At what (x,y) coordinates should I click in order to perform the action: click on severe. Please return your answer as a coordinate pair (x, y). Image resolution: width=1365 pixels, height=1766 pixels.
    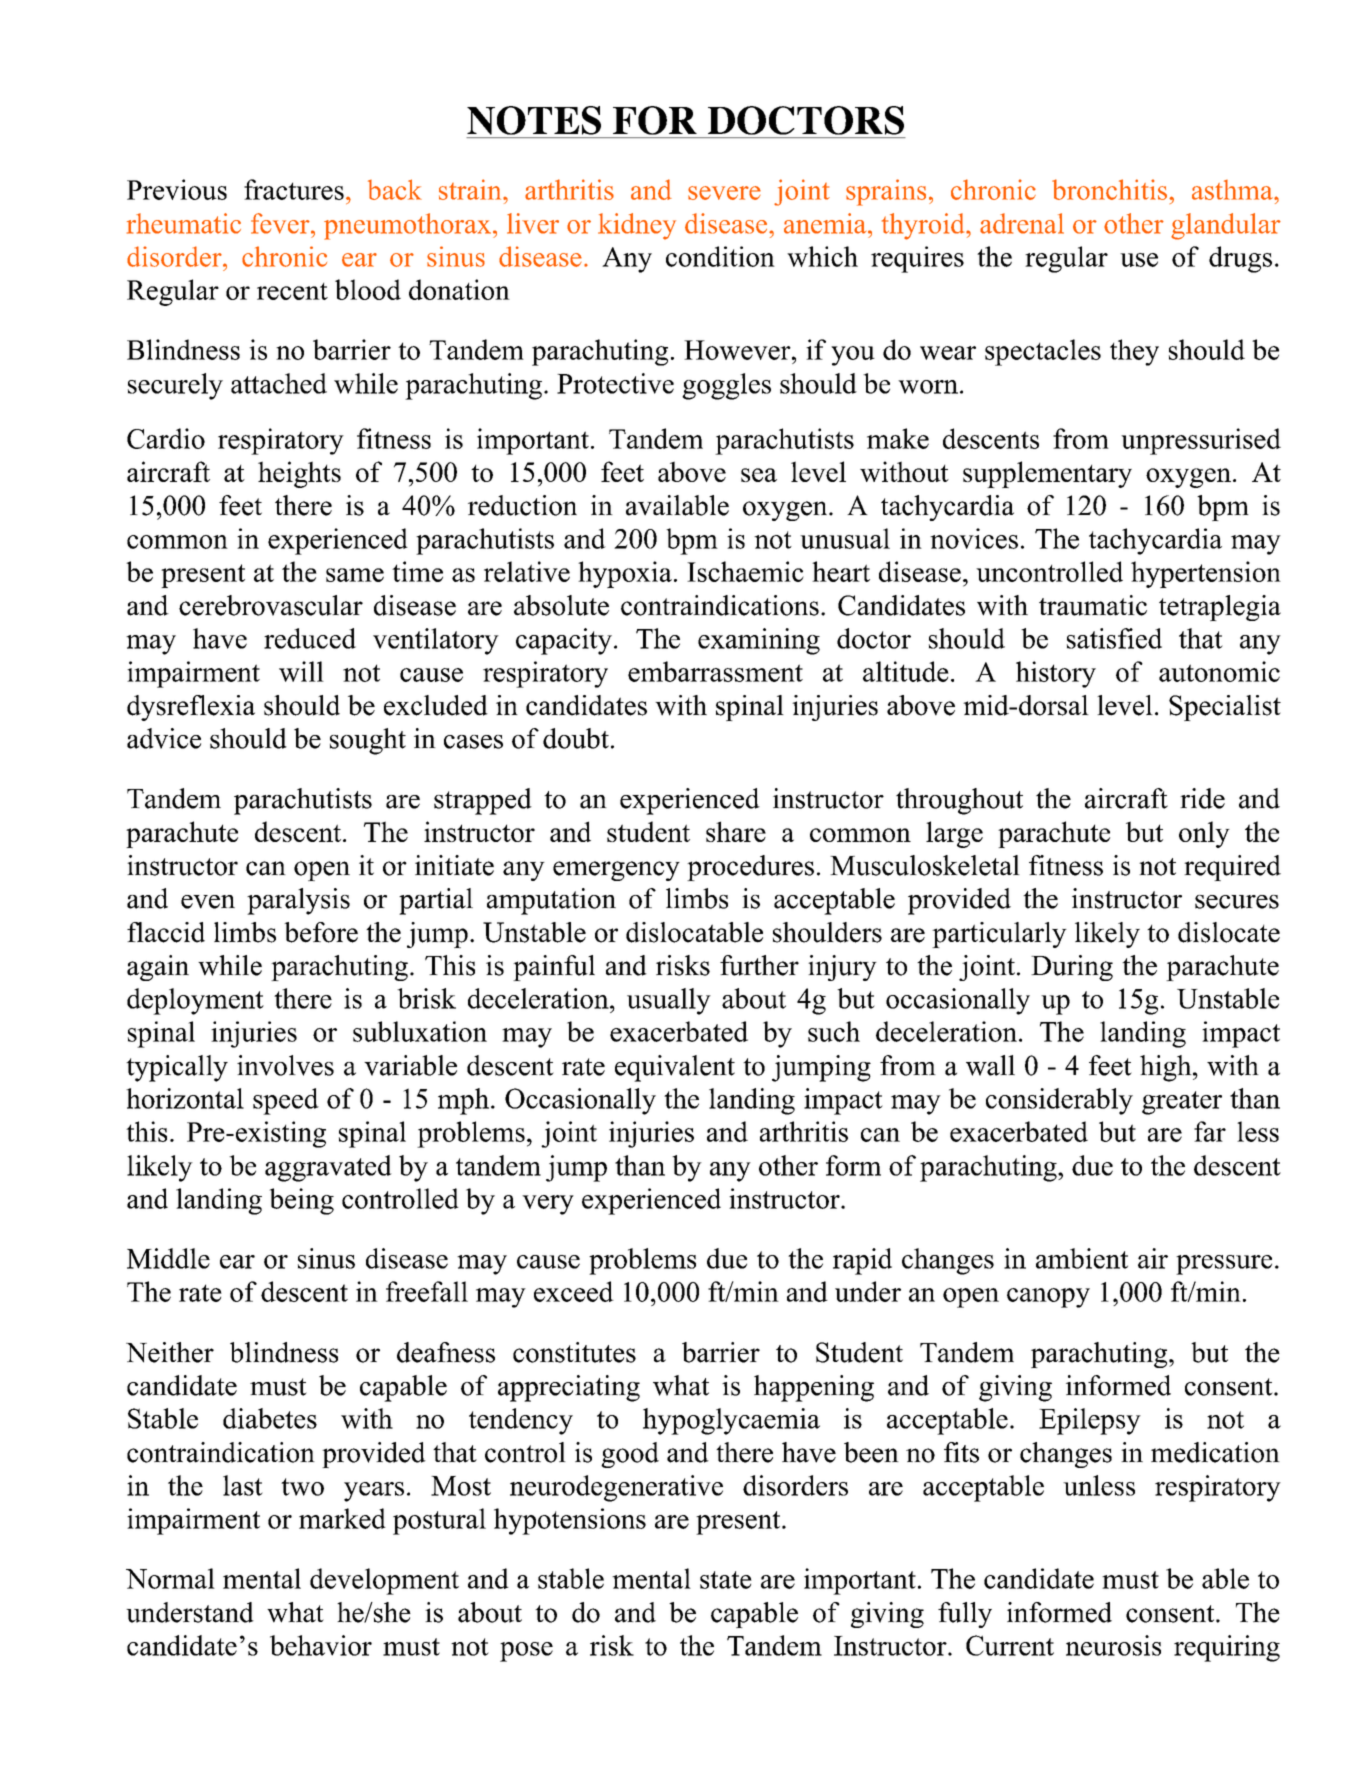
    Looking at the image, I should click on (724, 193).
